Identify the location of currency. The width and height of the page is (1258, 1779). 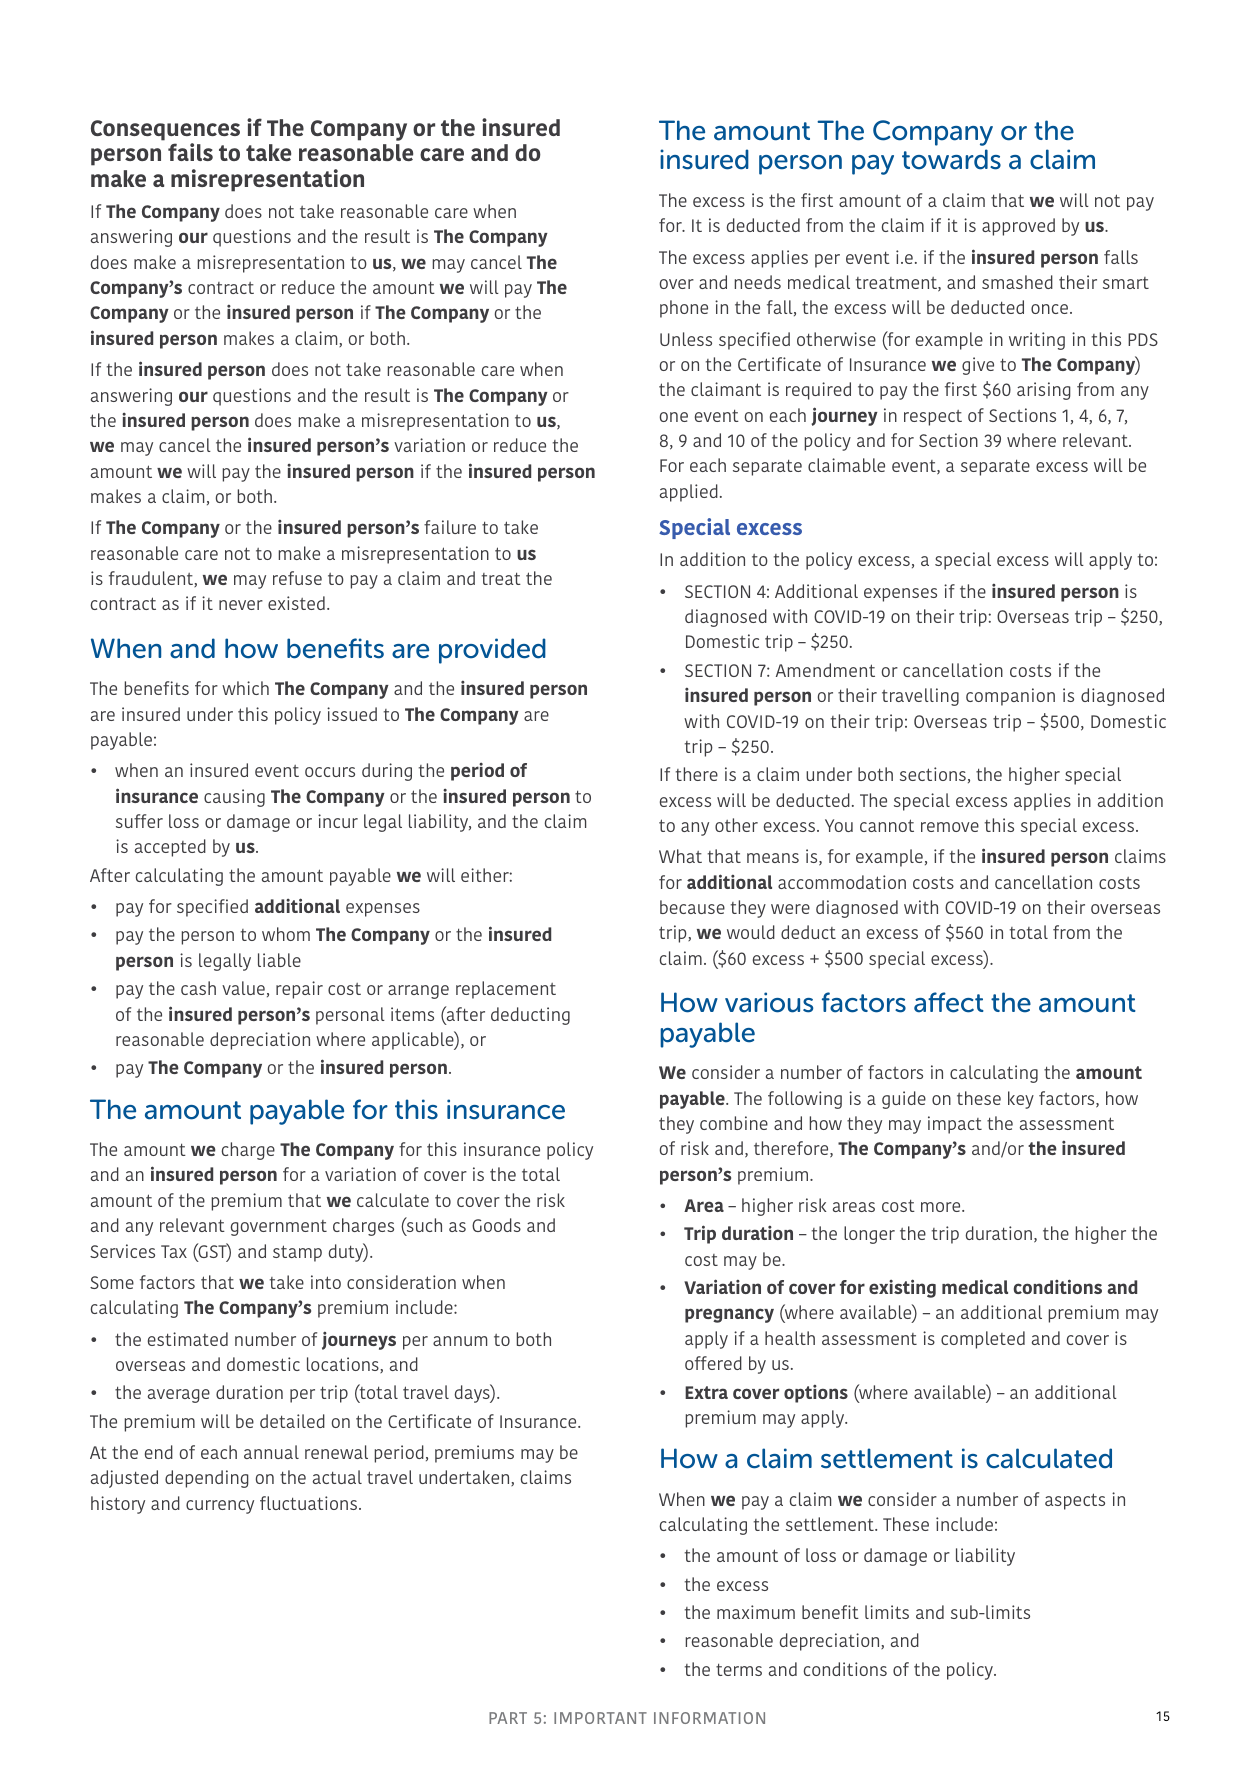
(220, 1507).
